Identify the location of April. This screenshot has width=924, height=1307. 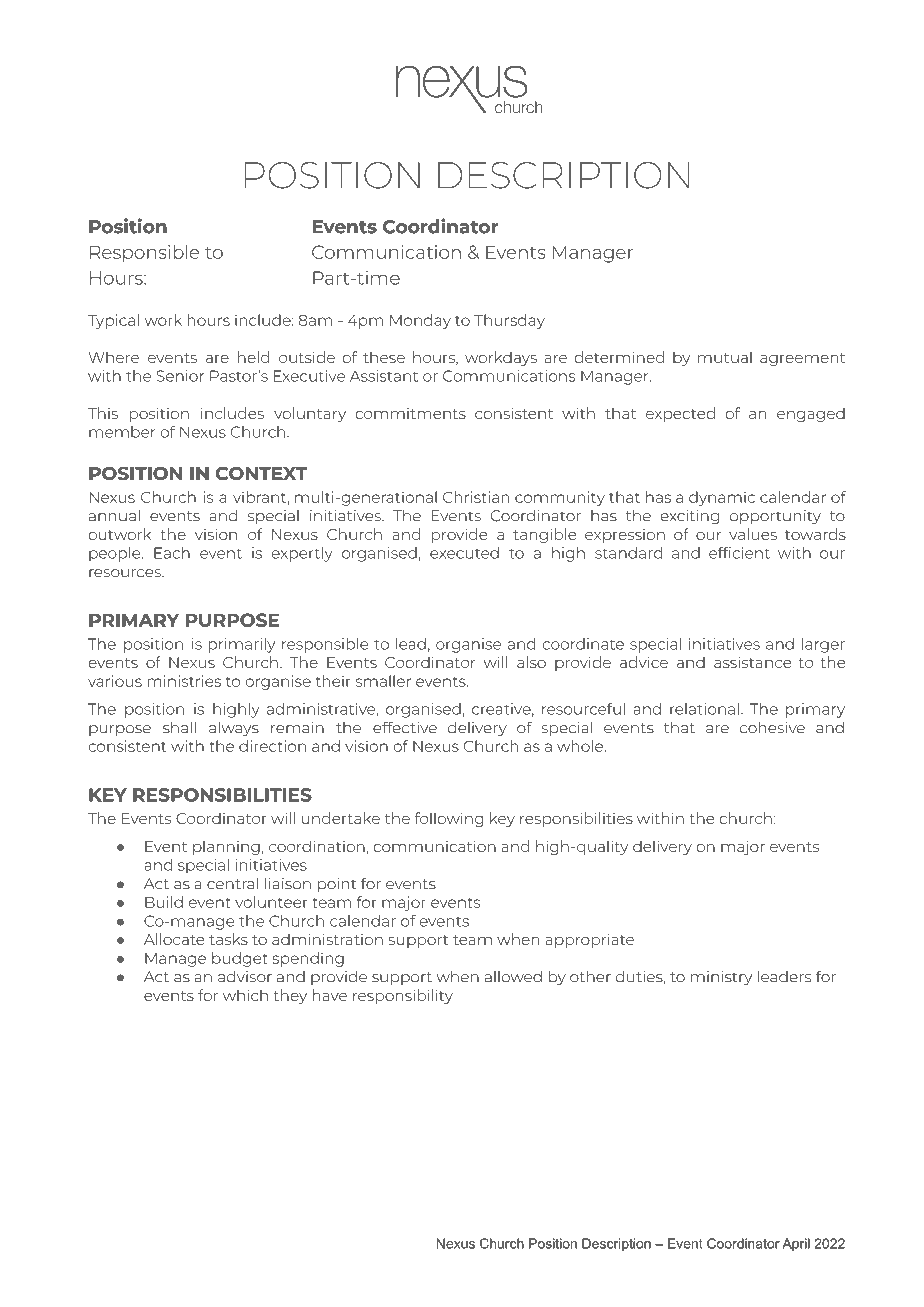
(796, 1245).
